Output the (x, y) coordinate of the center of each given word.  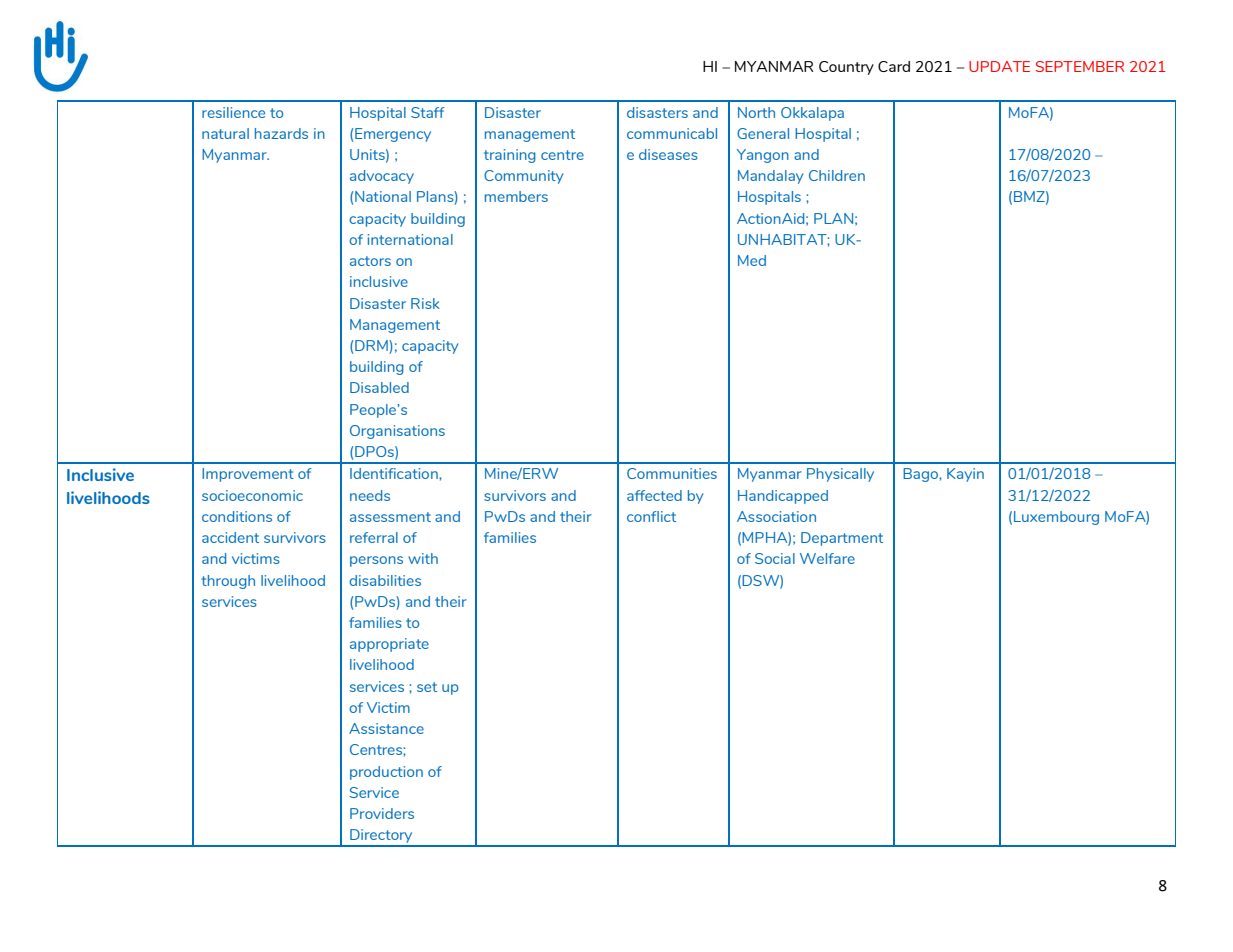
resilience (233, 112)
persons (376, 561)
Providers (382, 813)
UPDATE (999, 66)
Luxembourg (1056, 518)
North (756, 112)
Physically (840, 475)
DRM (372, 345)
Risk (425, 303)
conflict (651, 516)
